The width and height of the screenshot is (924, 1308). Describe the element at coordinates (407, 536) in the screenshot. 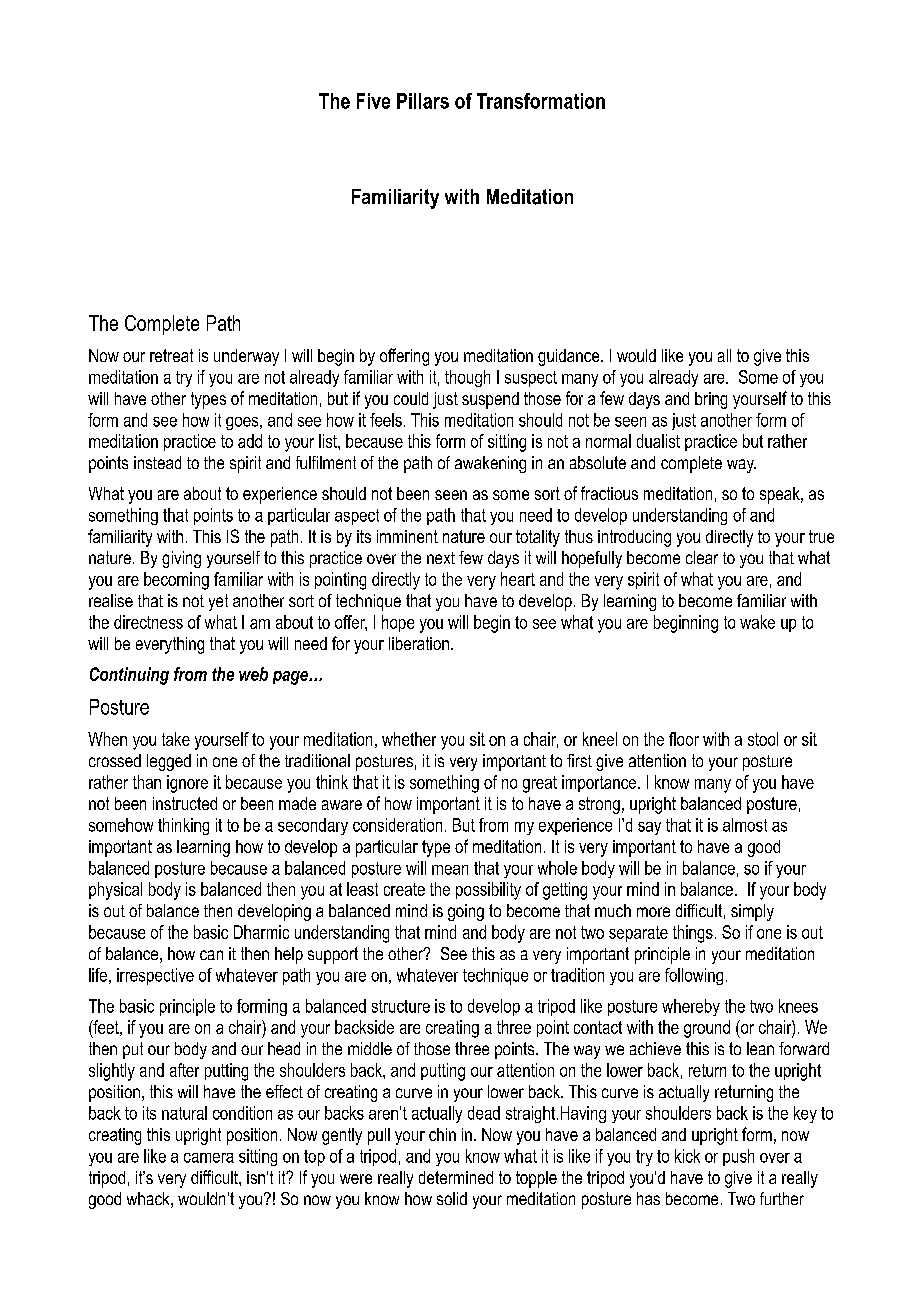

I see `imminent` at that location.
